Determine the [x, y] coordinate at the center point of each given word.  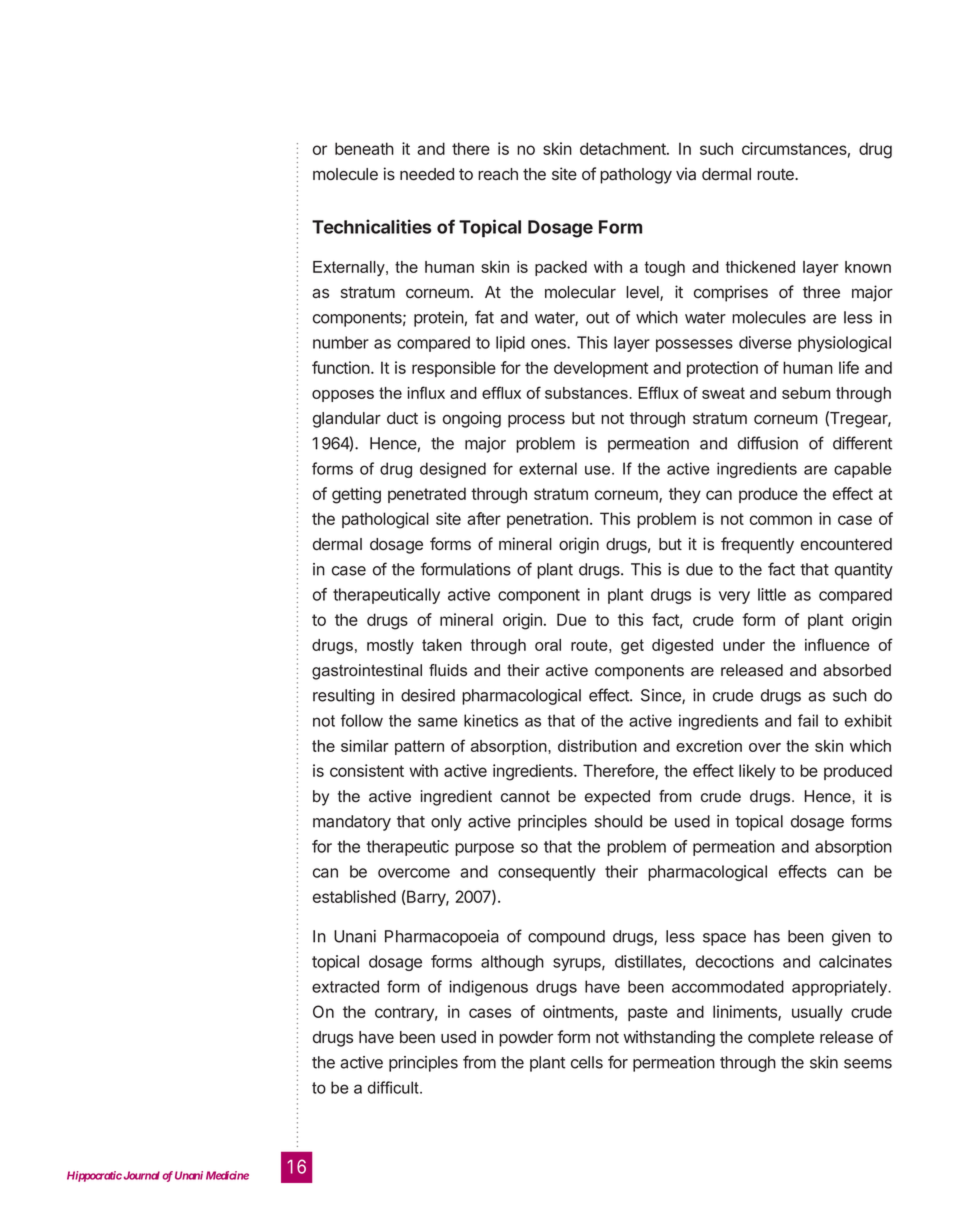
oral [548, 645]
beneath [364, 148]
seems [868, 1064]
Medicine [227, 1175]
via [686, 174]
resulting [343, 697]
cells [587, 1062]
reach [498, 174]
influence [837, 644]
